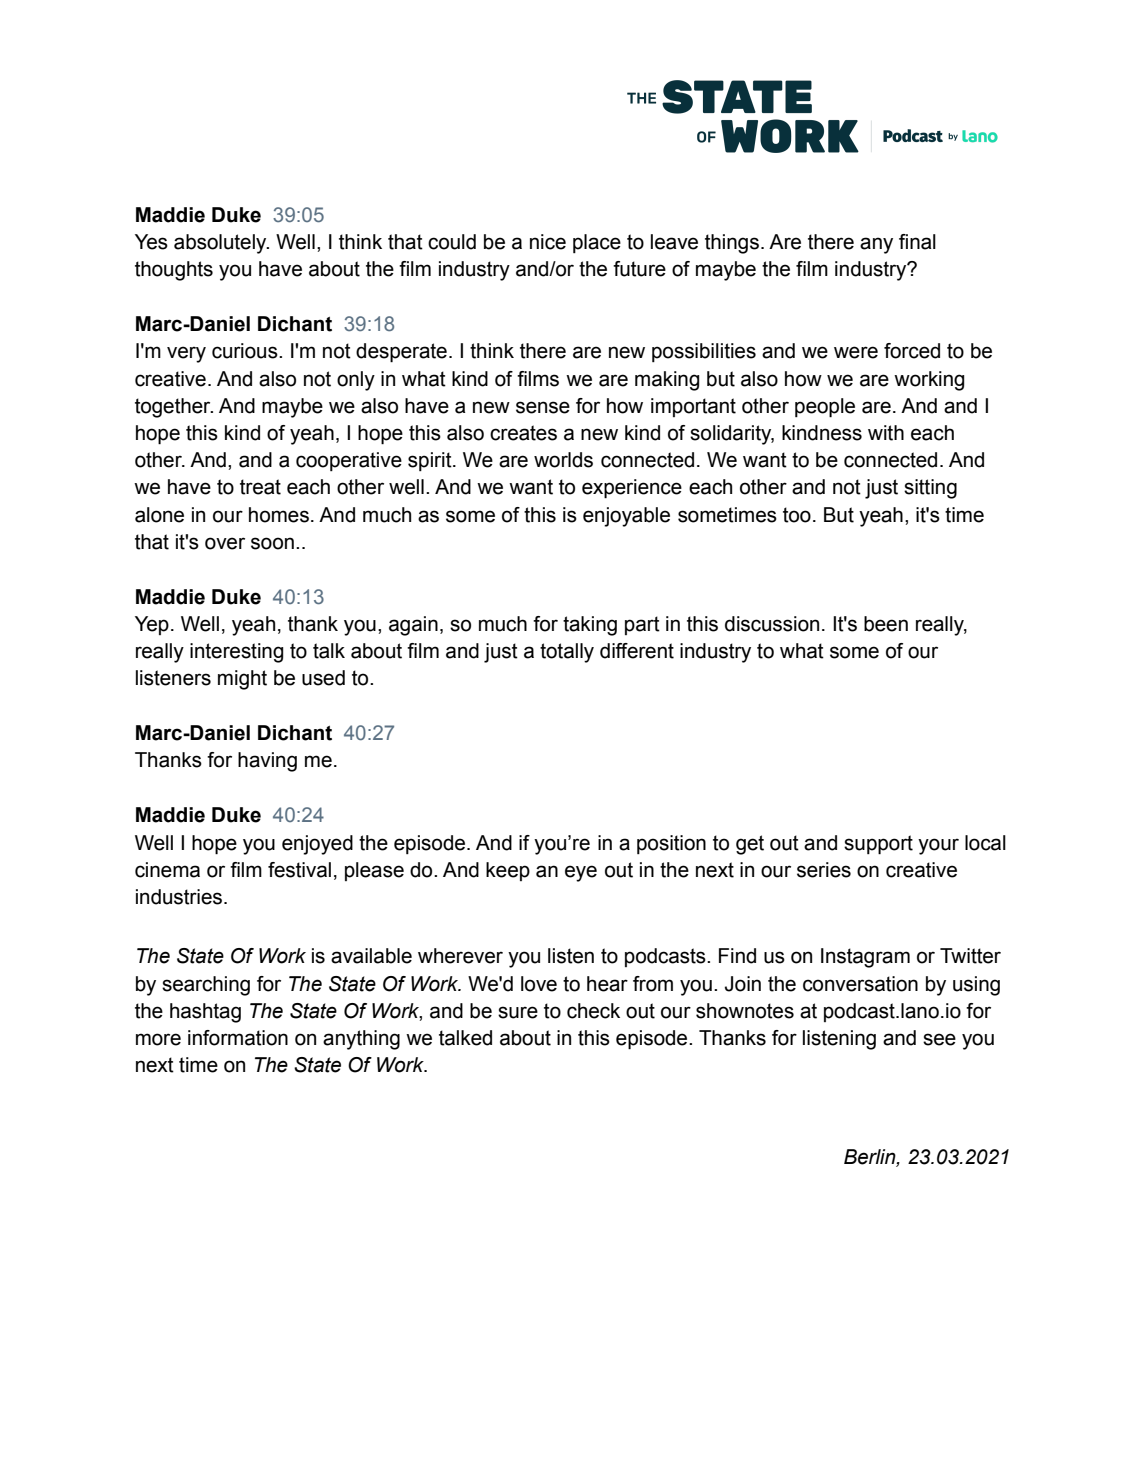 The width and height of the screenshot is (1145, 1481). What do you see at coordinates (886, 433) in the screenshot?
I see `with` at bounding box center [886, 433].
